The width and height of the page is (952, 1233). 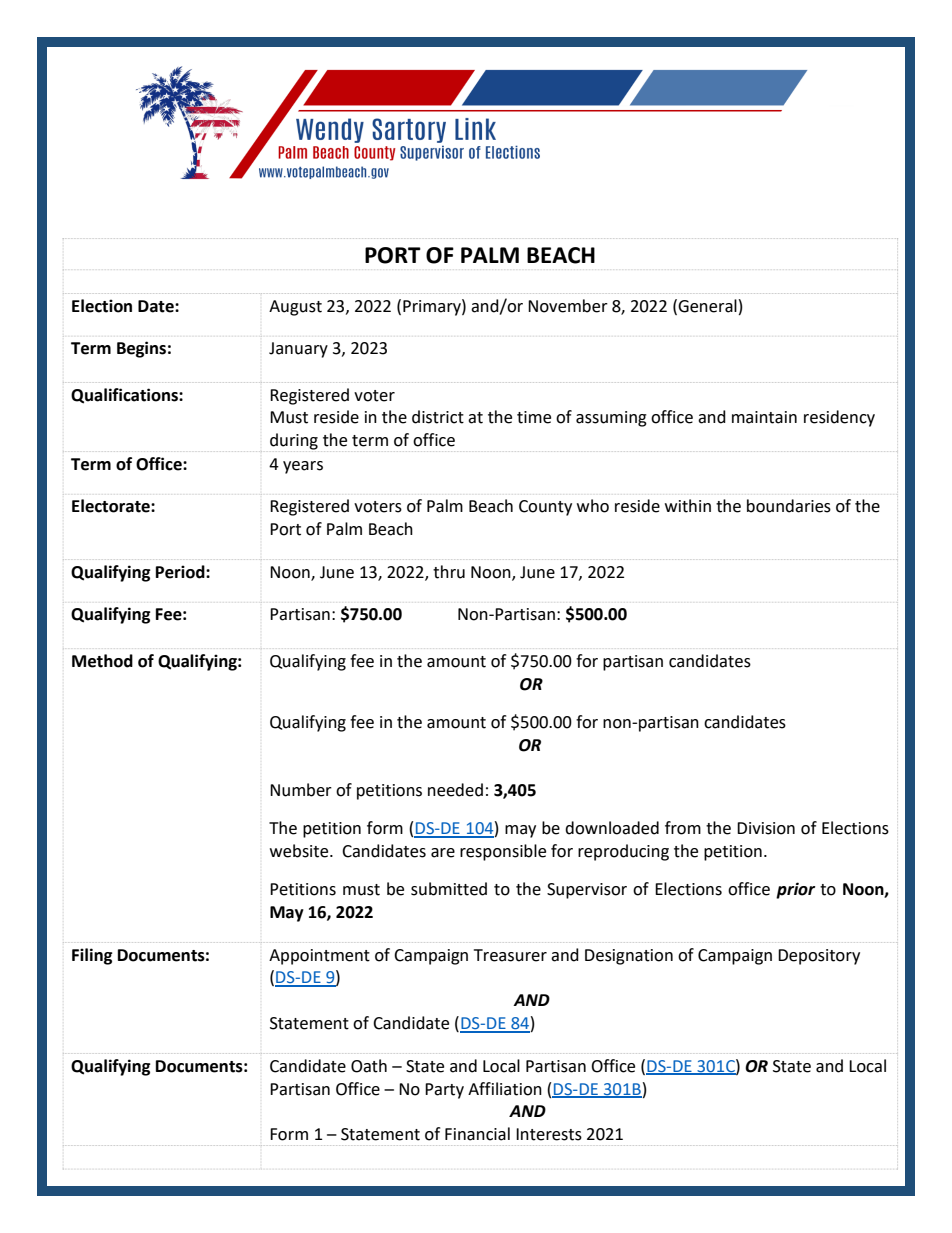 I want to click on Electorate, so click(x=112, y=506).
